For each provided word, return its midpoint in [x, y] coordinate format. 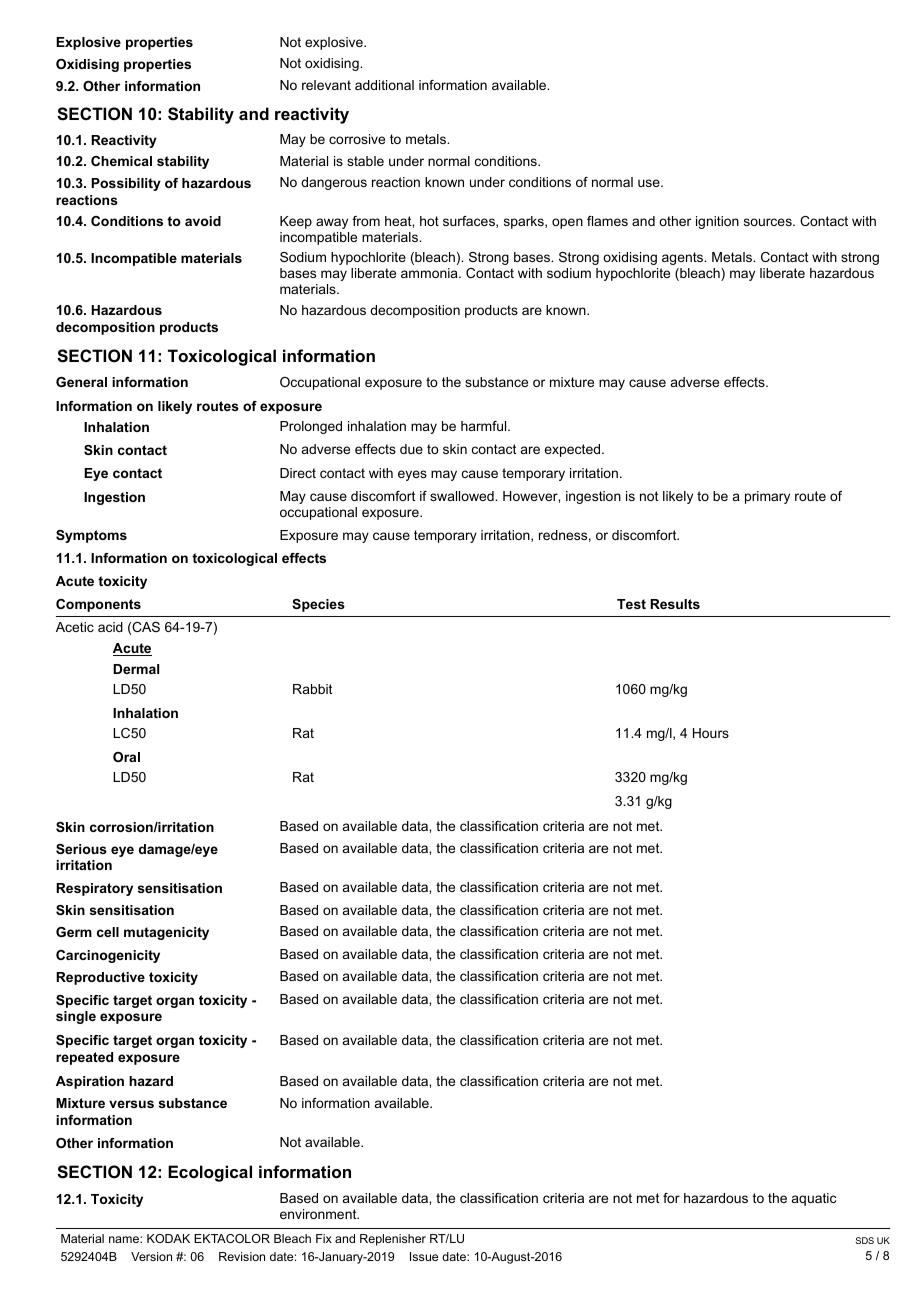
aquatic [814, 1199]
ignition [717, 222]
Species [318, 605]
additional [384, 85]
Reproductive [100, 978]
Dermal [136, 669]
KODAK [168, 1238]
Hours [711, 733]
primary [767, 497]
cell [108, 932]
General [81, 382]
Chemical [121, 161]
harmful [485, 426]
